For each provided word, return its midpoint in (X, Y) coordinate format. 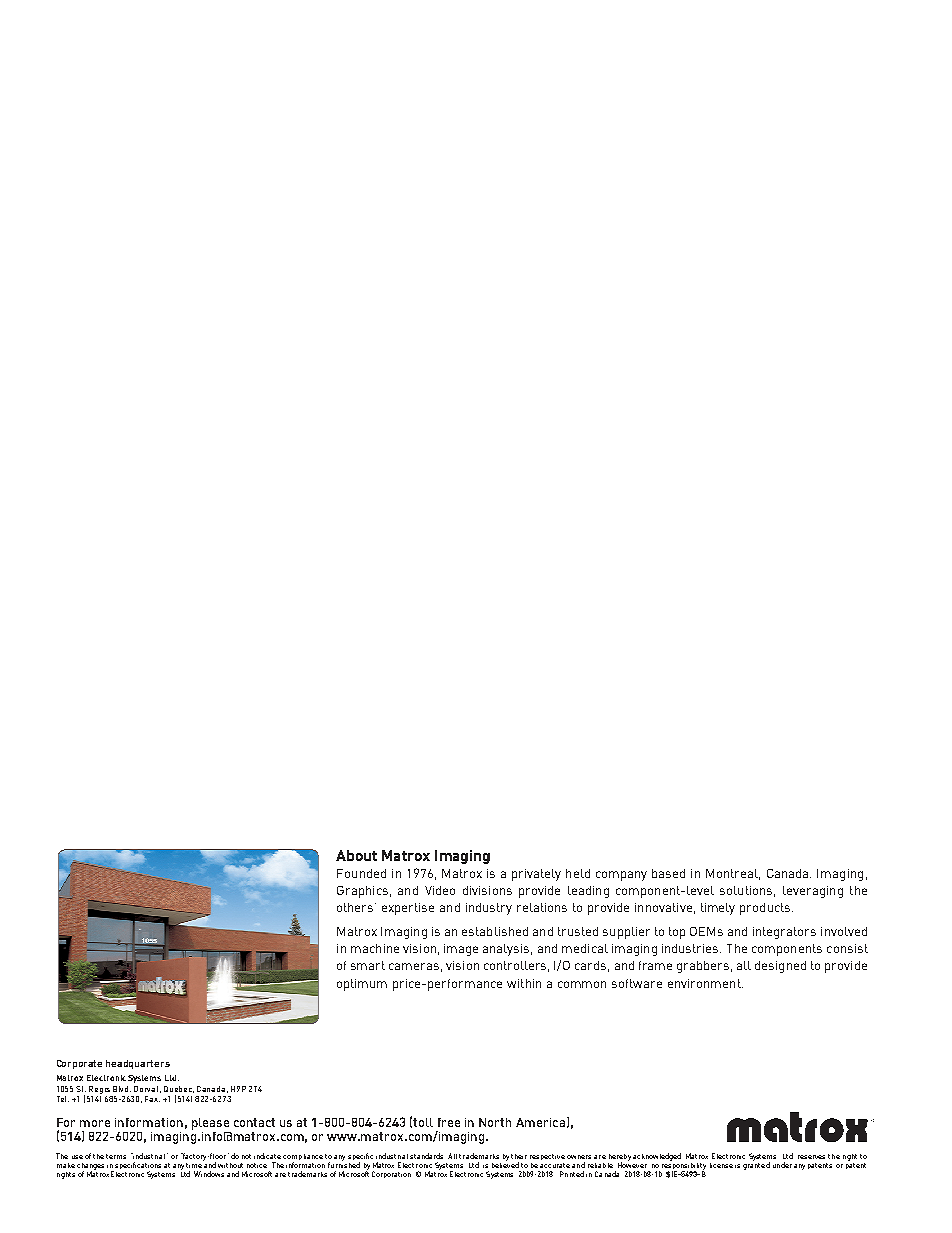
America (540, 1122)
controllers (516, 966)
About (356, 855)
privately (536, 875)
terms (116, 1156)
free (449, 1122)
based (668, 873)
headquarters (138, 1064)
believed (505, 1164)
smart (368, 965)
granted (756, 1165)
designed (780, 967)
